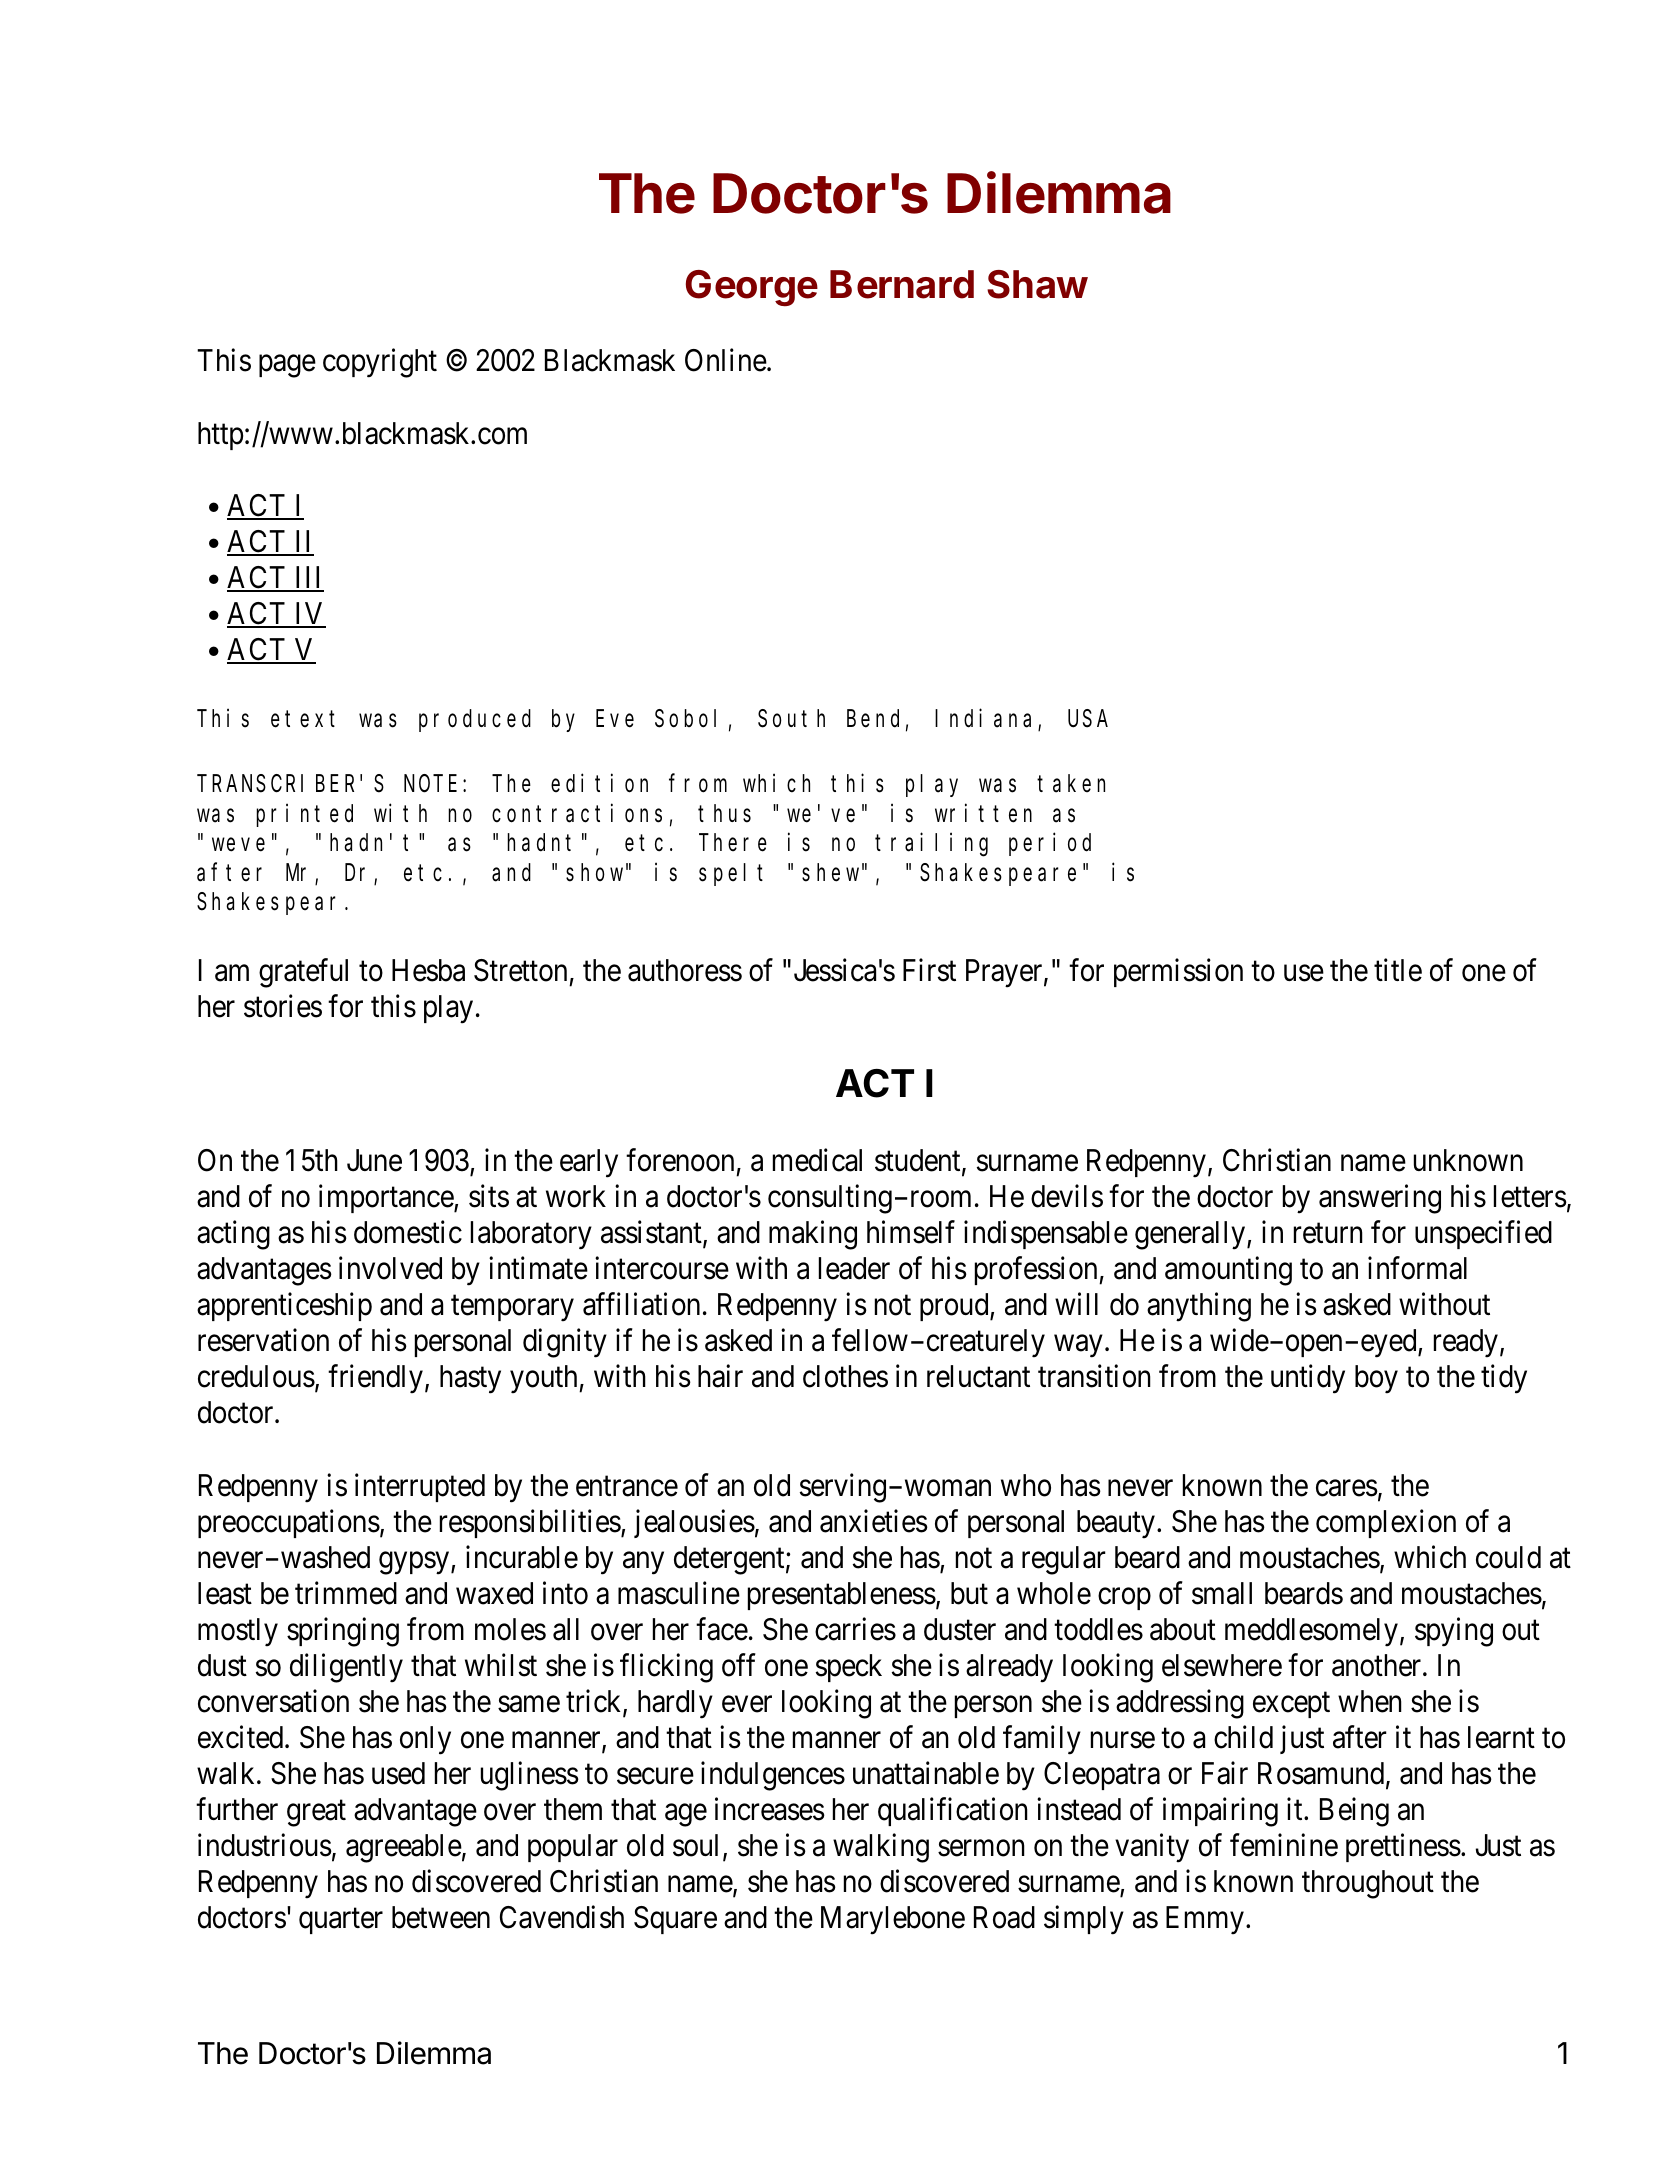  I want to click on title, so click(1398, 970).
